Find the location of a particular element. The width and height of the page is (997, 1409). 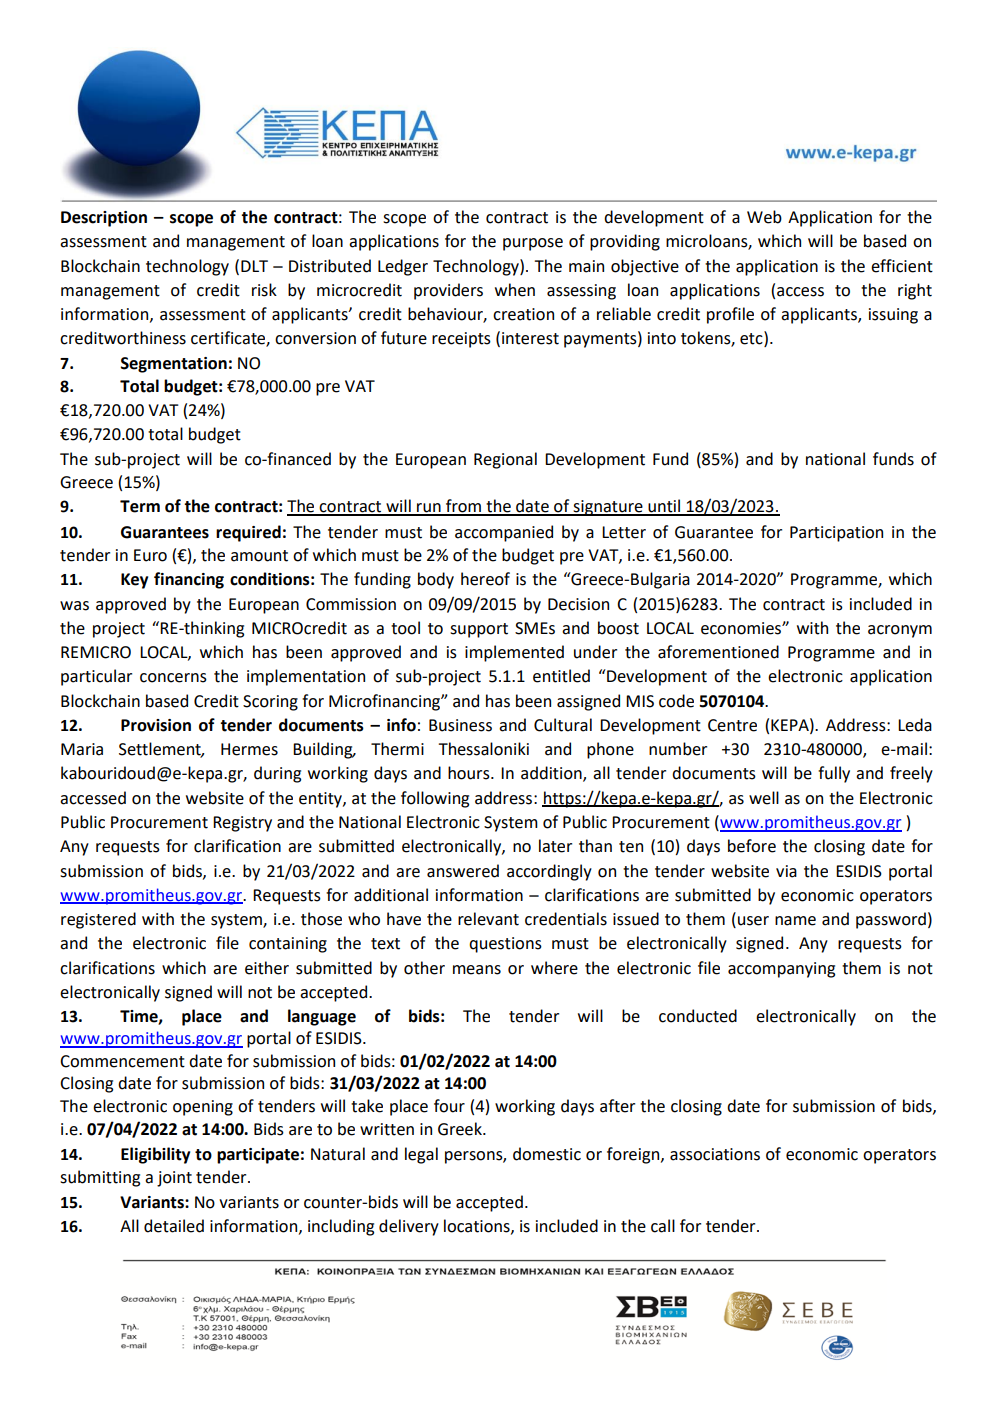

purpose is located at coordinates (533, 244).
